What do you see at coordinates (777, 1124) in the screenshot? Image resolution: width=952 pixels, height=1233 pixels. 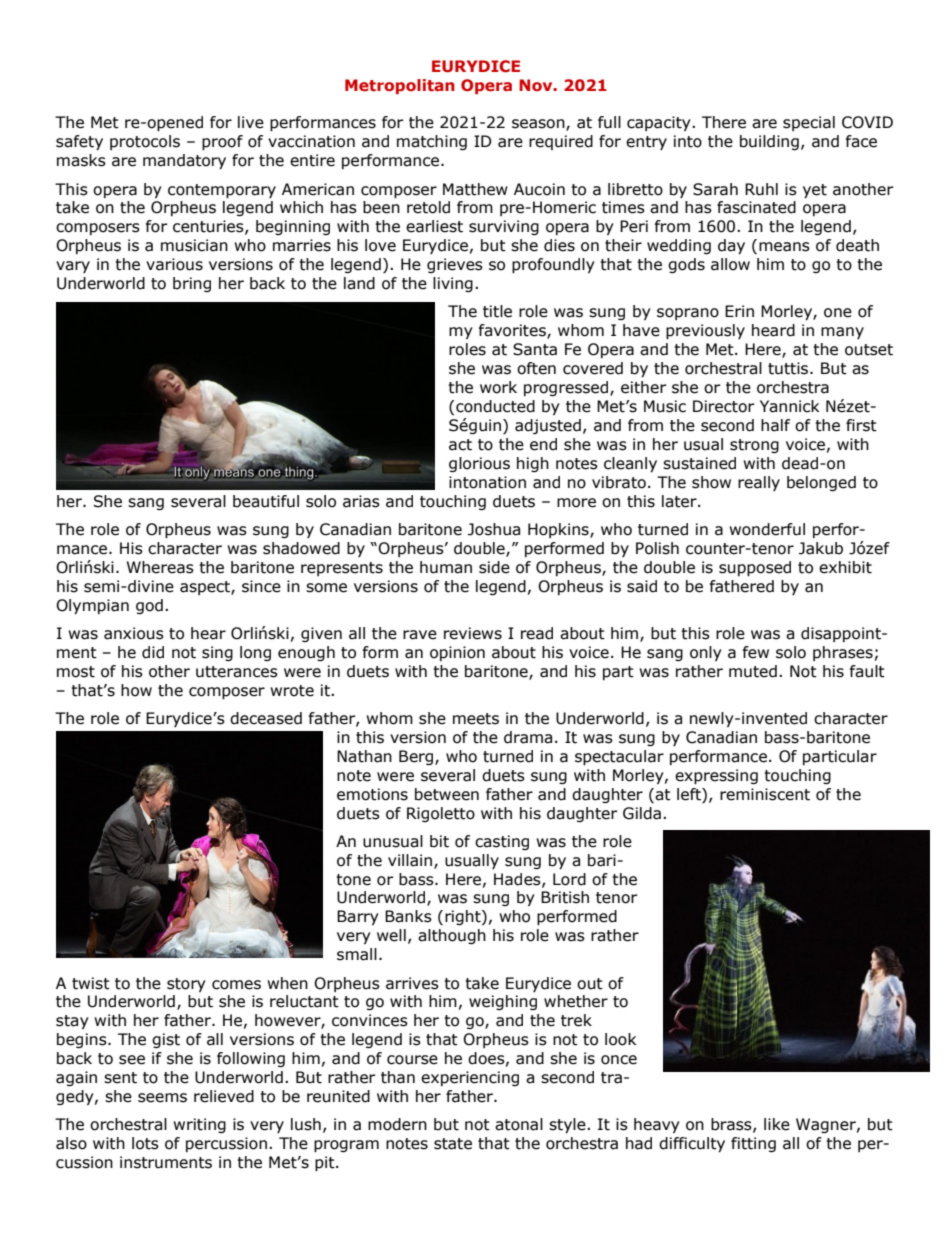 I see `like` at bounding box center [777, 1124].
